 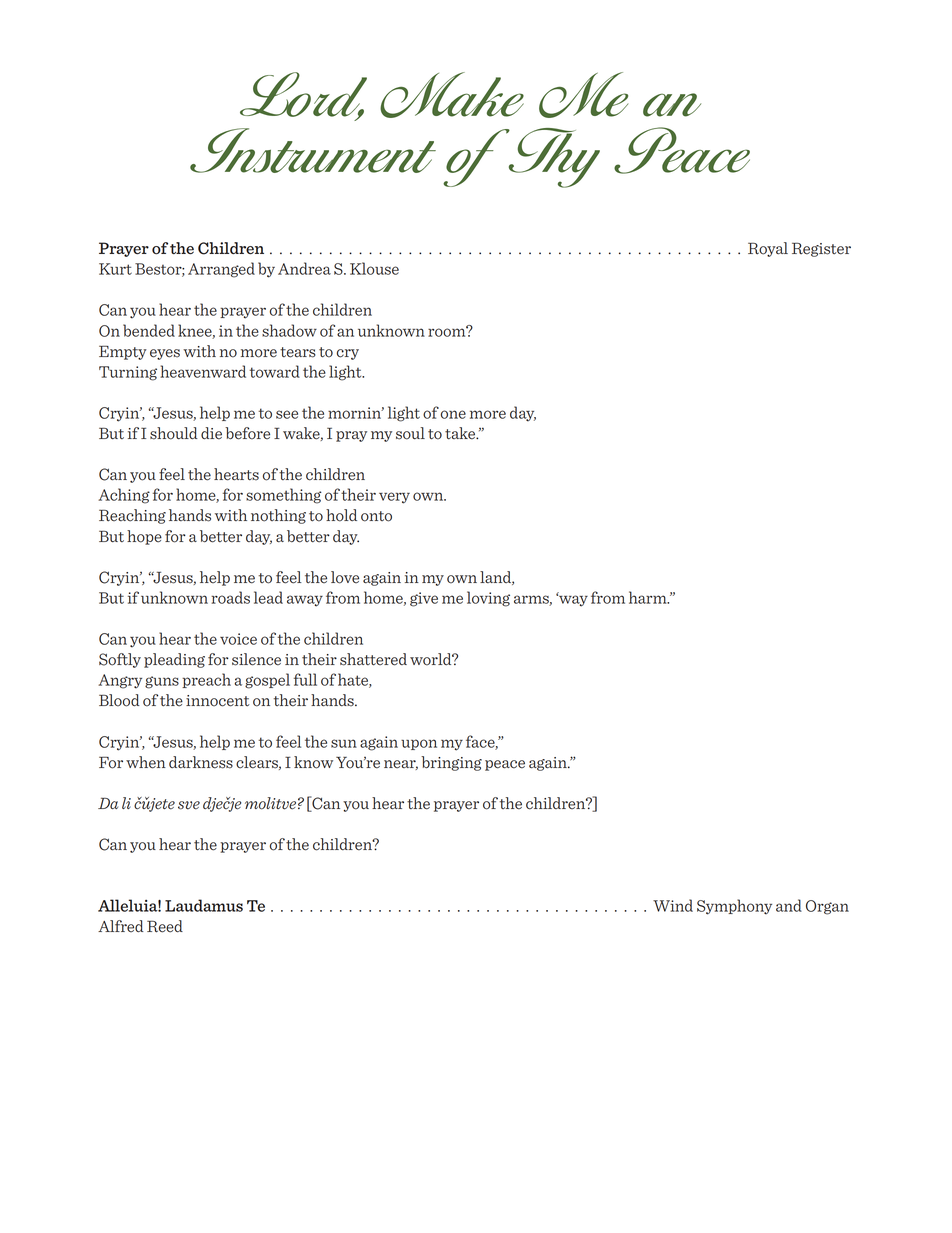 I want to click on Thy, so click(x=553, y=158).
